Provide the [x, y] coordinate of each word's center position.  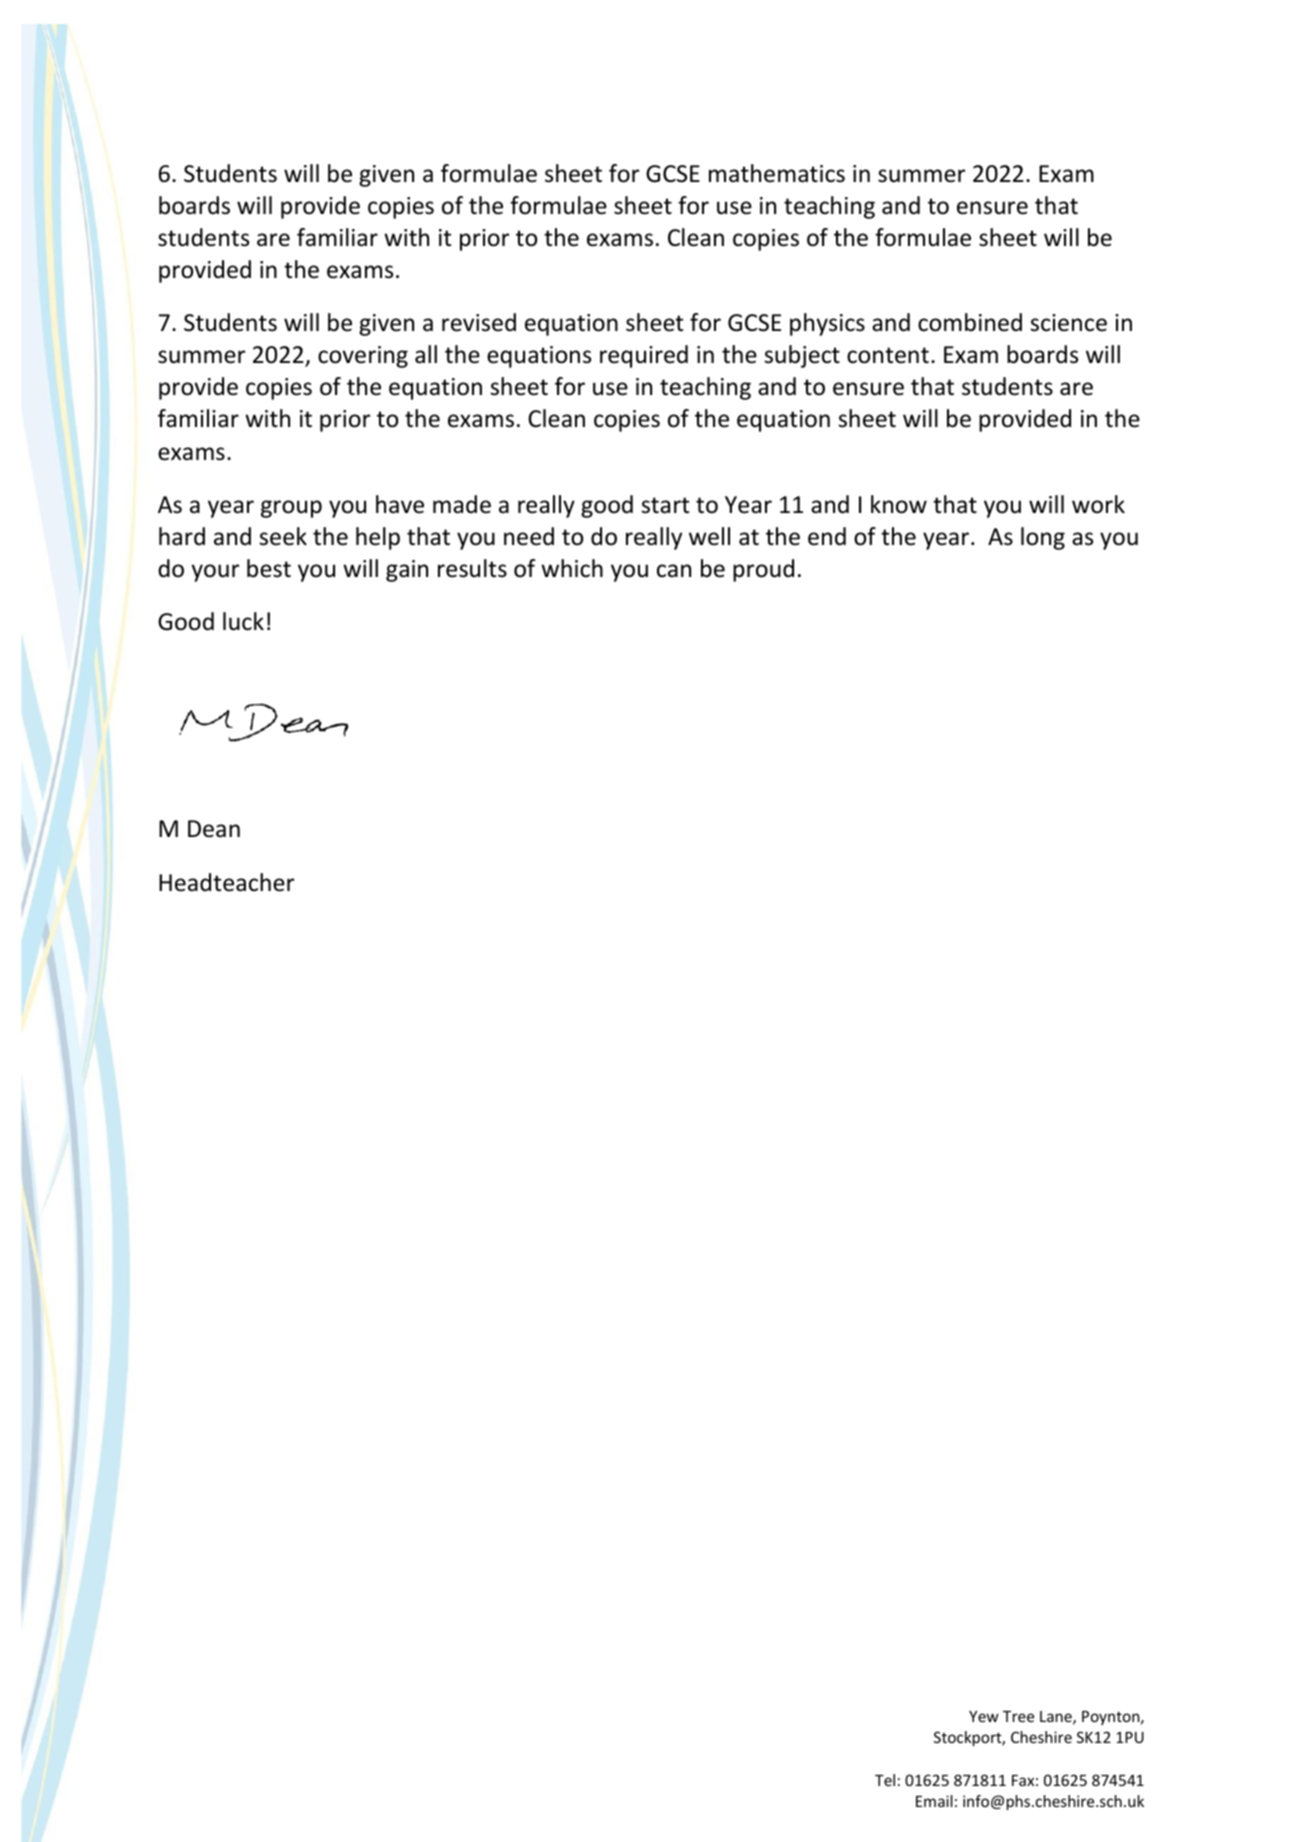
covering [363, 357]
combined [970, 322]
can [674, 571]
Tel [885, 1780]
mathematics [777, 173]
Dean [214, 829]
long [1043, 538]
